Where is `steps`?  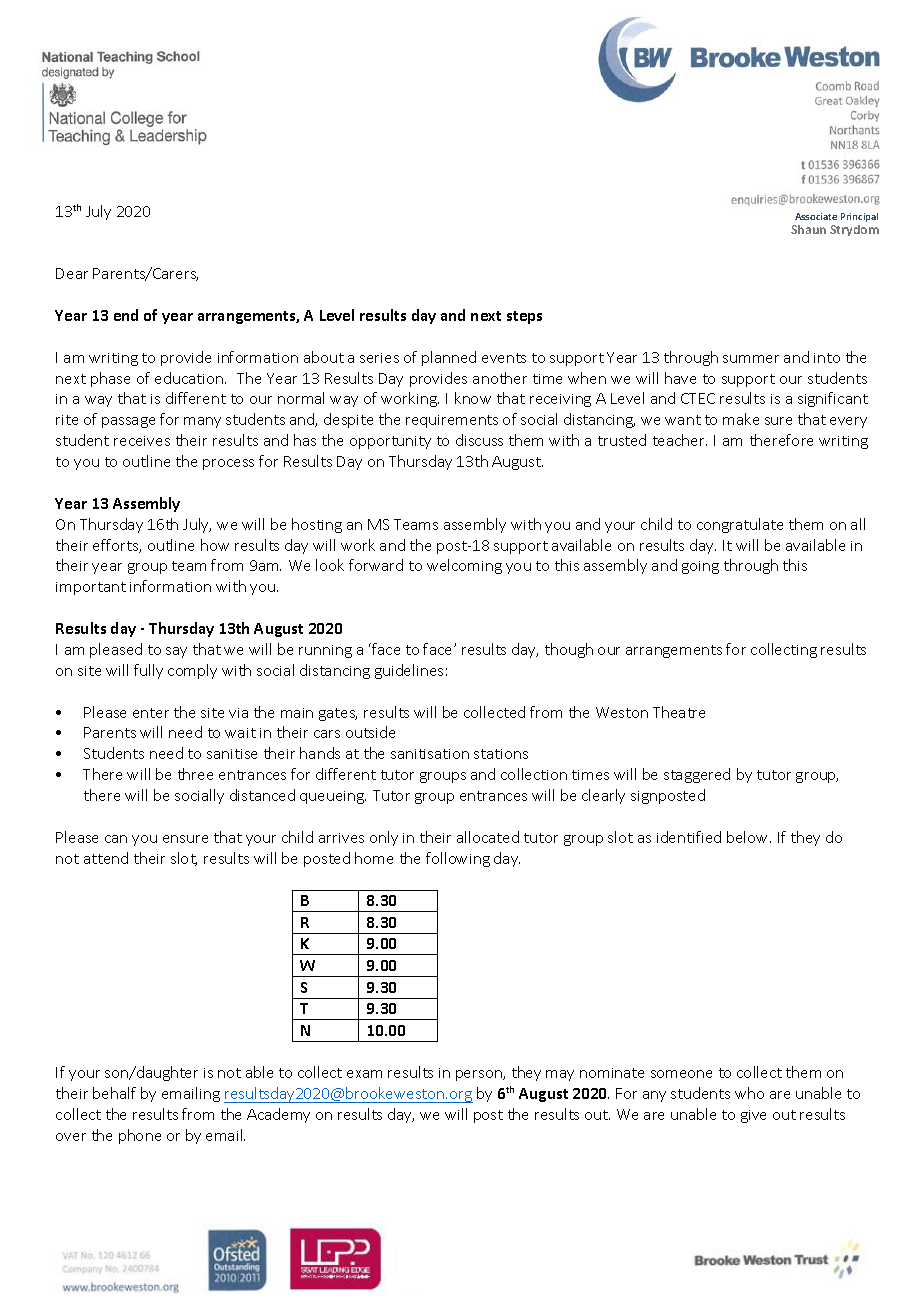
steps is located at coordinates (524, 317).
